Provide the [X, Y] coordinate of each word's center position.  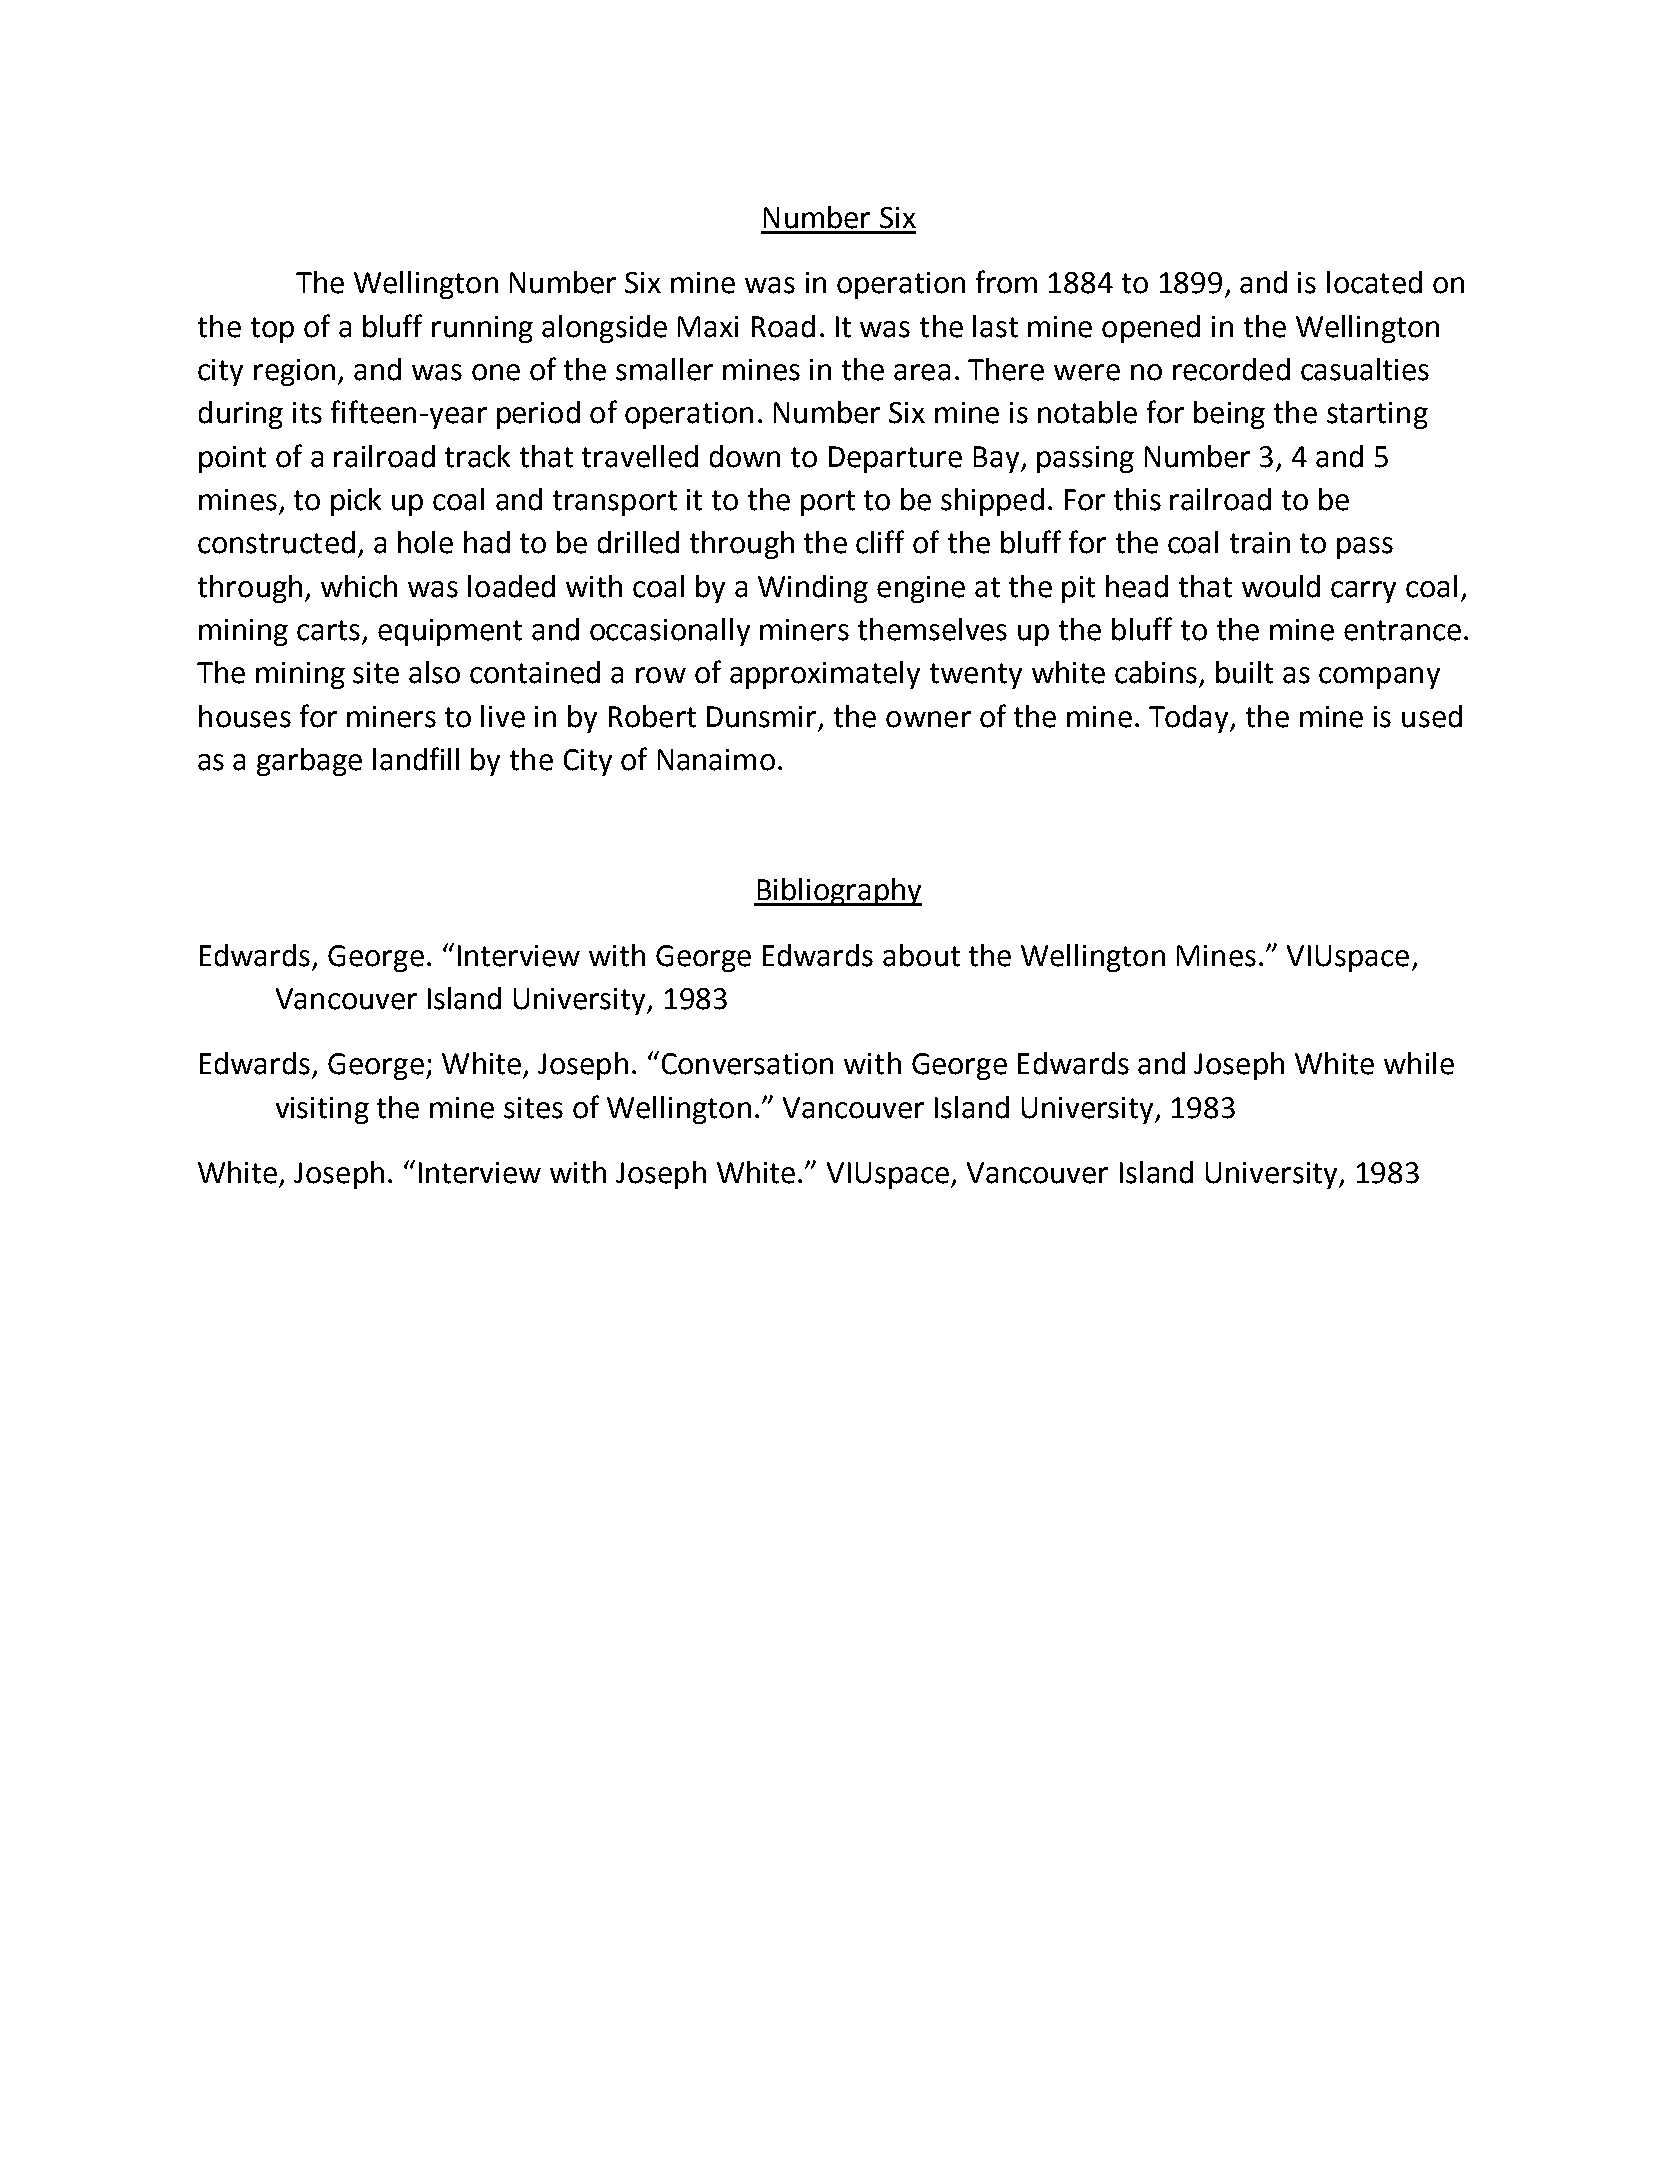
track [477, 456]
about [921, 955]
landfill [416, 759]
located [1374, 282]
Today [1190, 719]
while [1419, 1063]
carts [328, 630]
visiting [322, 1110]
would [1281, 586]
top [272, 330]
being [1229, 415]
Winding [813, 589]
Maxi [708, 327]
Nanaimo [716, 760]
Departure [895, 459]
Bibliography [838, 892]
